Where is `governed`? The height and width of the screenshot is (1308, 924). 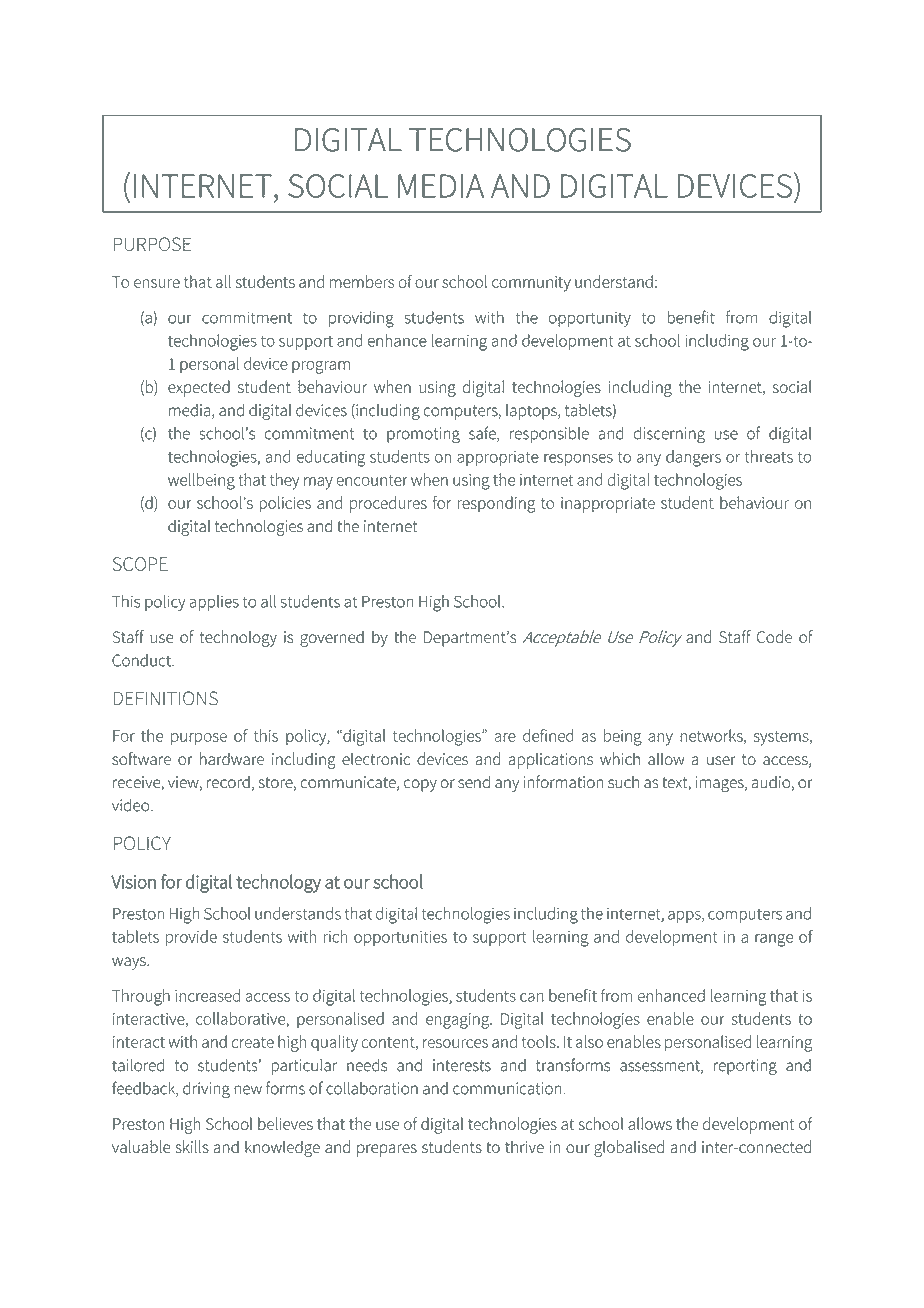 governed is located at coordinates (332, 638).
